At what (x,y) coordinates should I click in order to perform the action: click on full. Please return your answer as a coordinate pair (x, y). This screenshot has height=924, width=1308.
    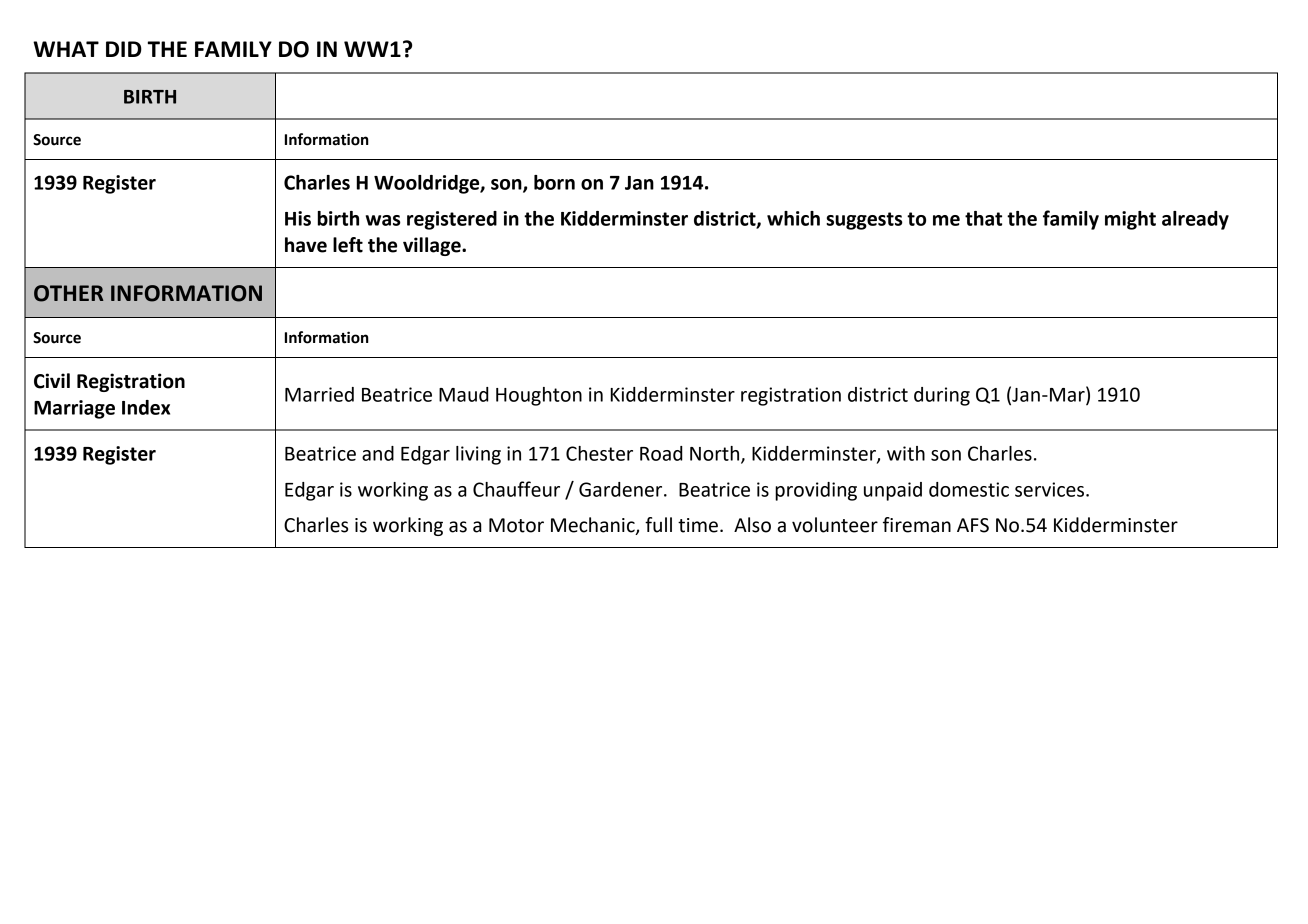
    Looking at the image, I should click on (658, 525).
